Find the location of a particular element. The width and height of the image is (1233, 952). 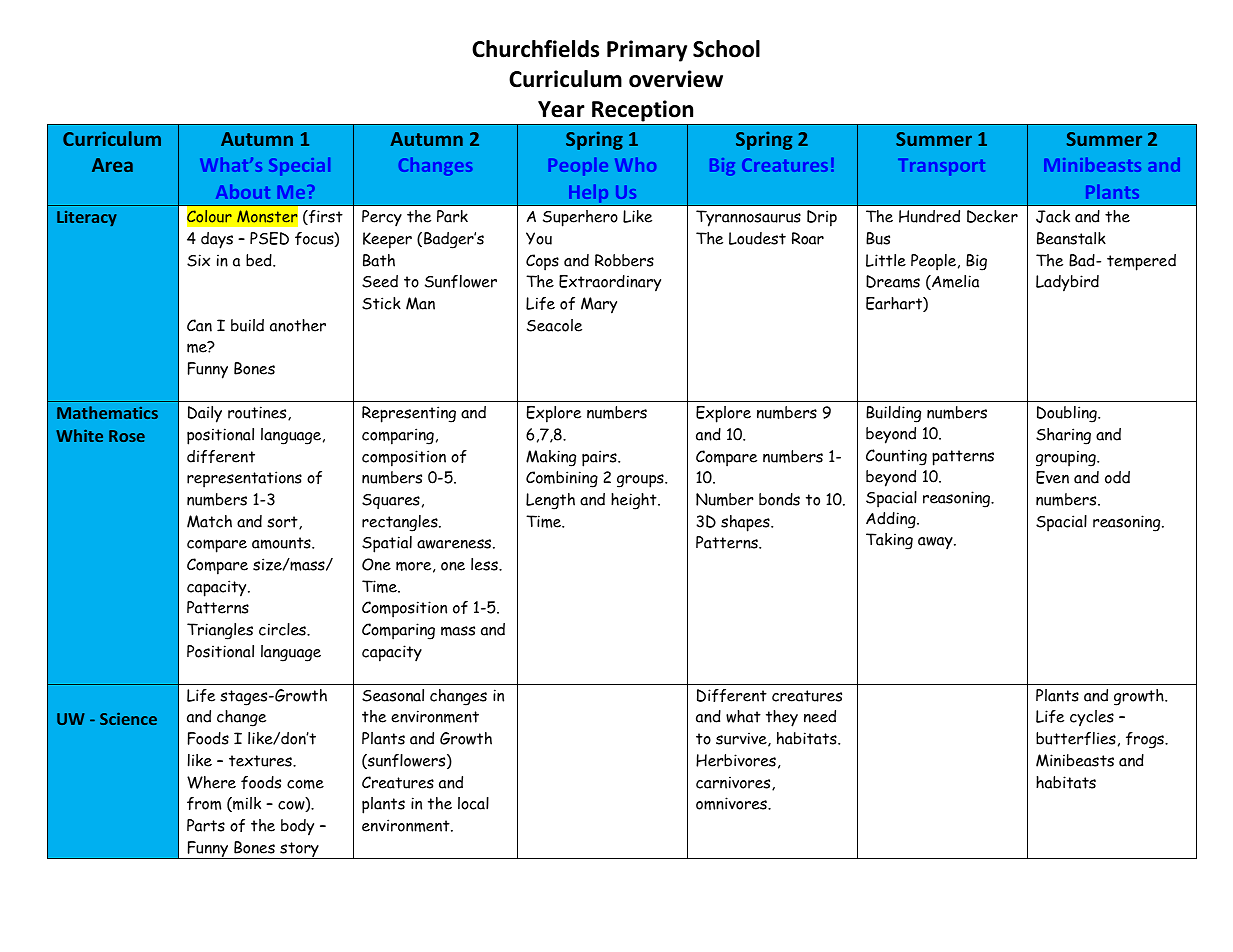

omnivores is located at coordinates (732, 803).
